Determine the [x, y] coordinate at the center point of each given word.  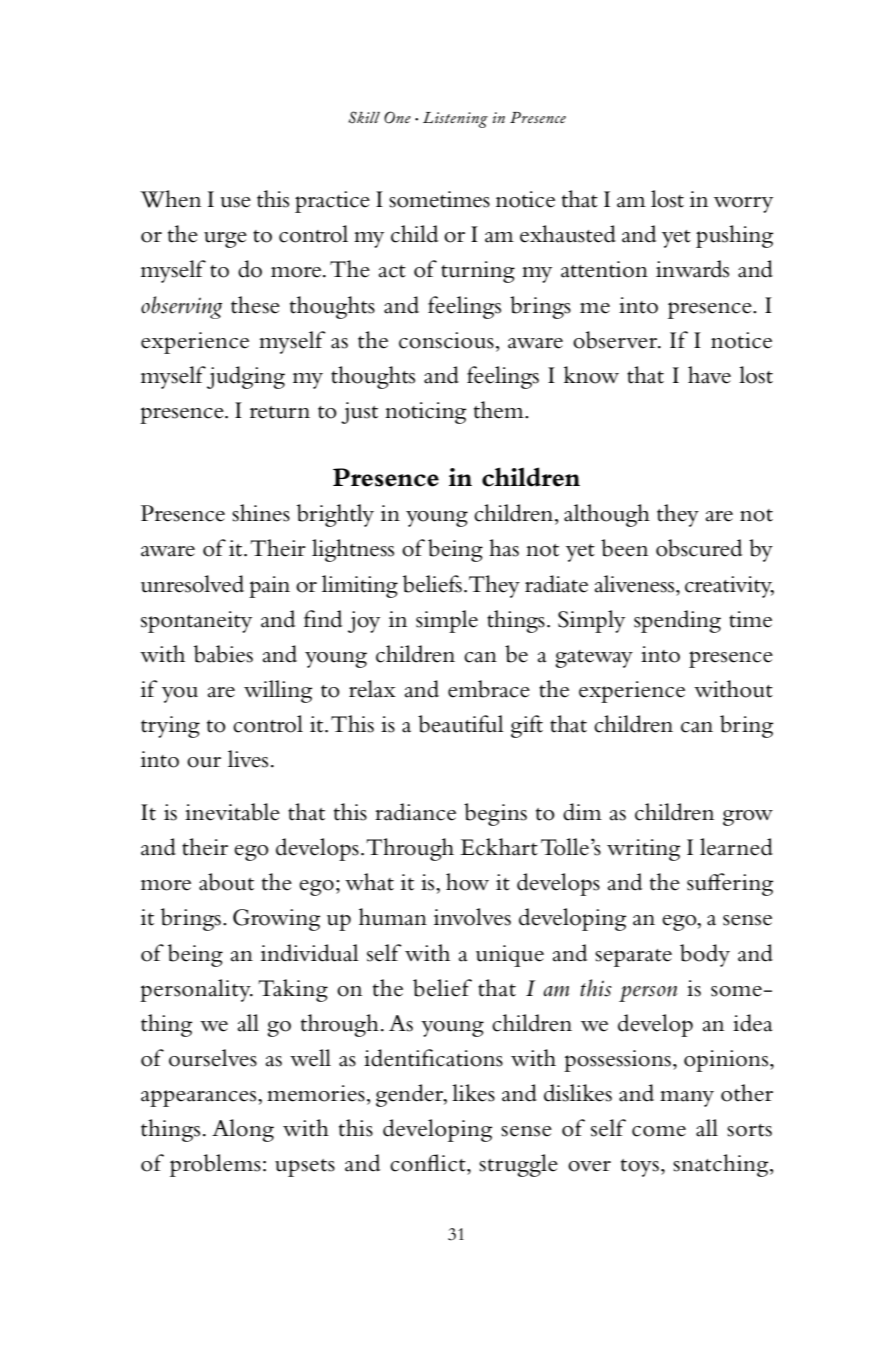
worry [743, 205]
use [235, 202]
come [659, 1131]
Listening [455, 120]
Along [243, 1130]
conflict [429, 1163]
